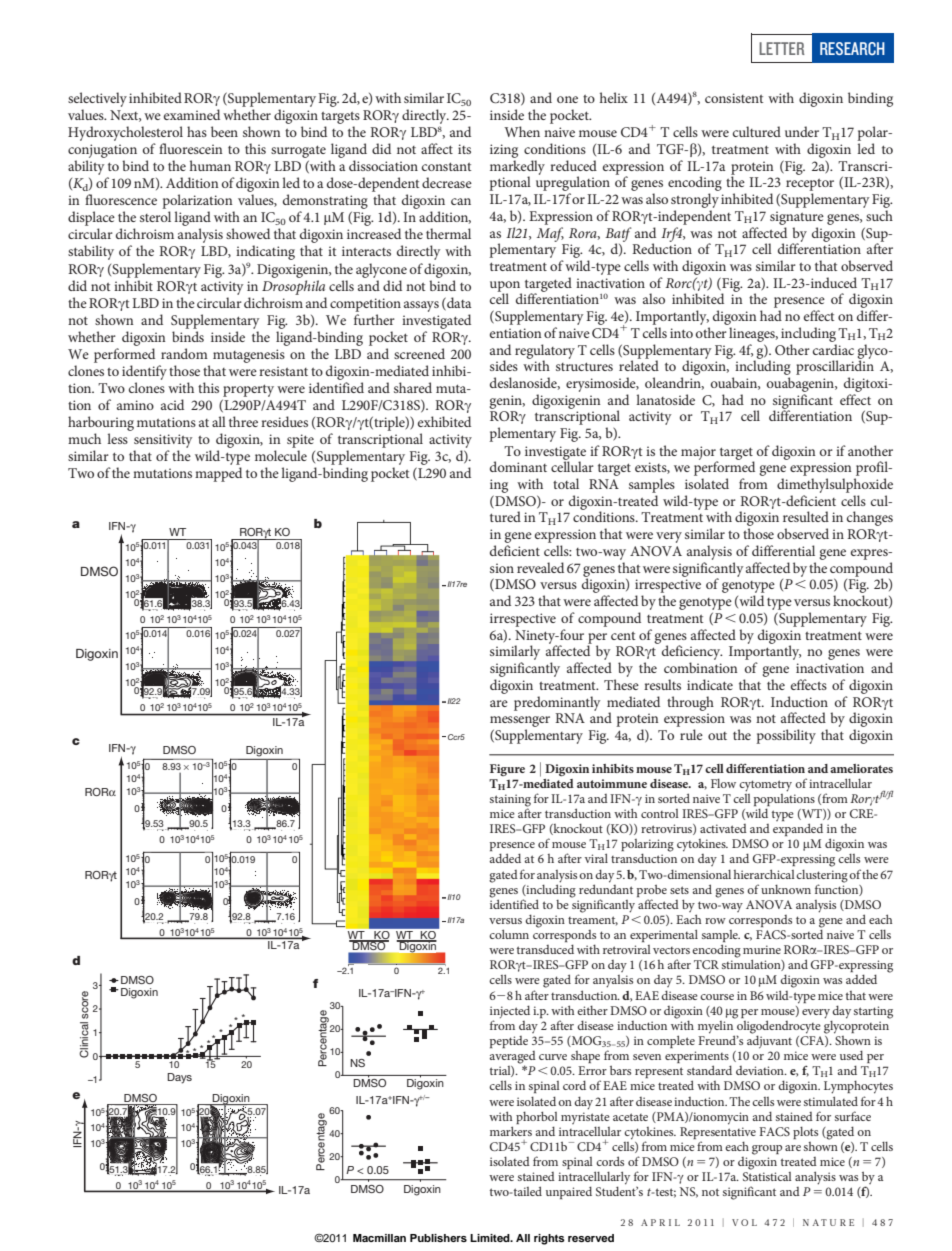 Image resolution: width=952 pixels, height=1251 pixels. I want to click on random, so click(184, 353).
